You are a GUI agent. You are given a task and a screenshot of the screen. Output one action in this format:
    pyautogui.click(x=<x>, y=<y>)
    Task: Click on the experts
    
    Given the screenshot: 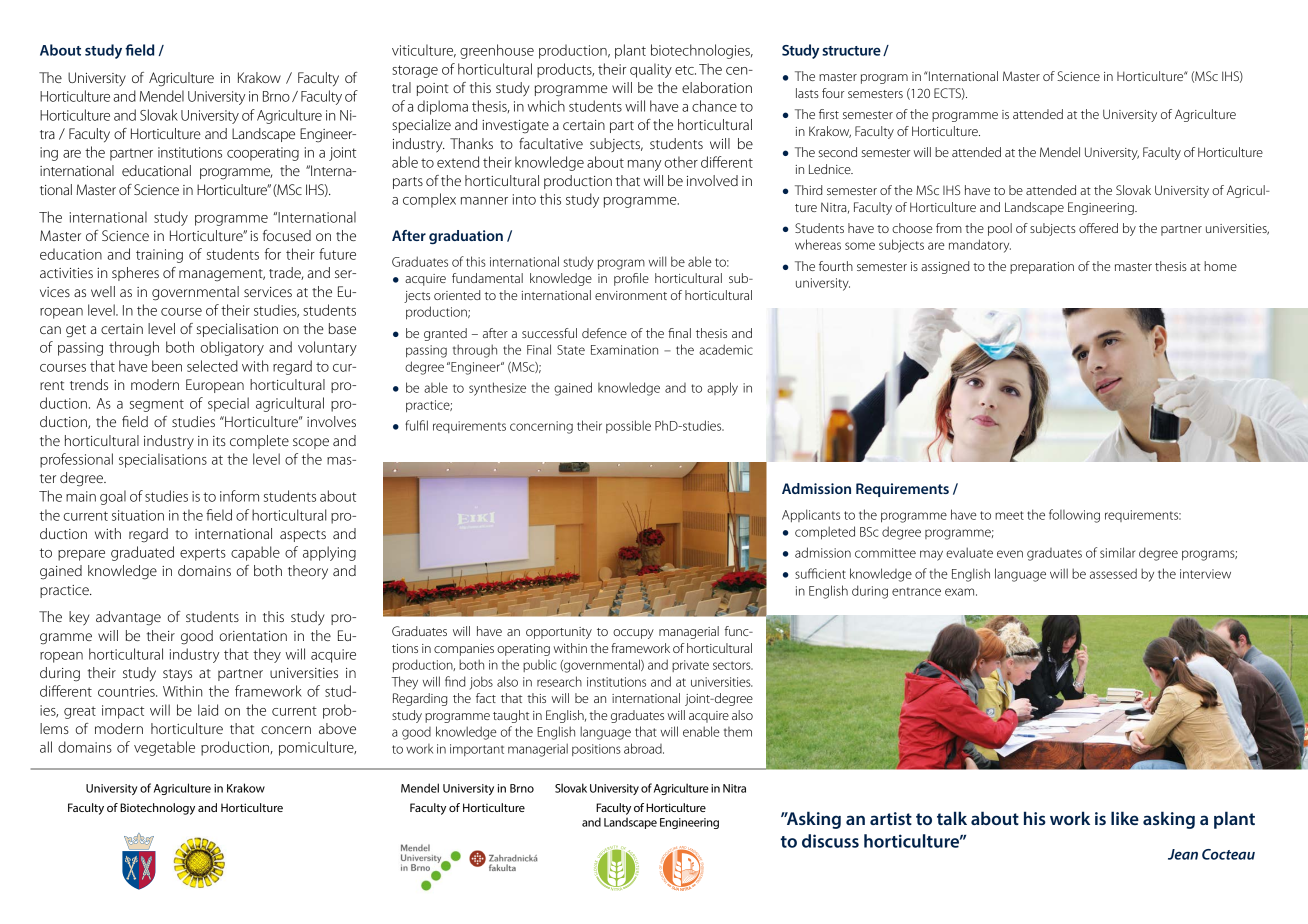 What is the action you would take?
    pyautogui.click(x=203, y=554)
